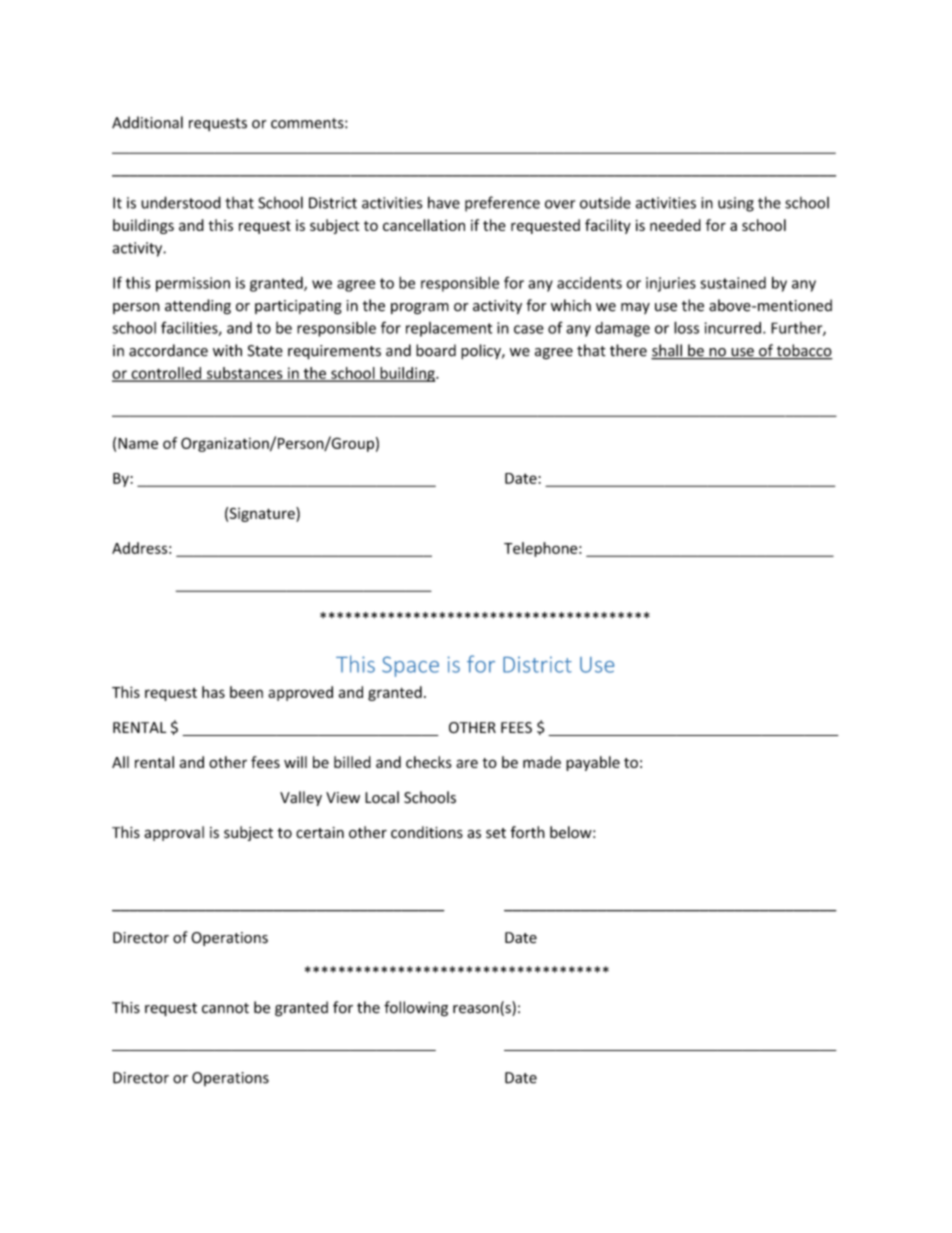 The image size is (952, 1233). Describe the element at coordinates (736, 204) in the image. I see `using` at that location.
